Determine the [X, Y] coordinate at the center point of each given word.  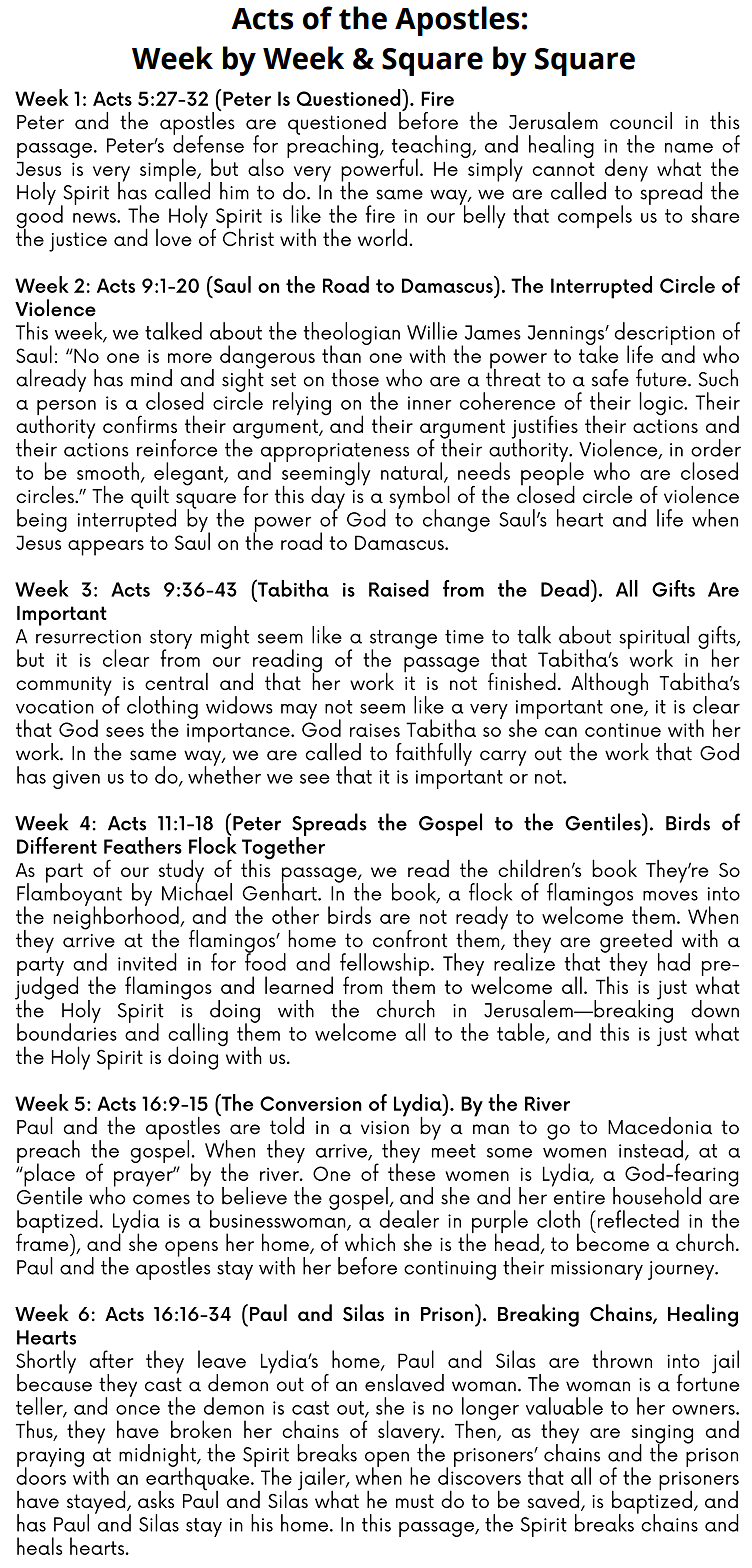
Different [57, 845]
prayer [144, 1178]
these [411, 1171]
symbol [419, 498]
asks [156, 1499]
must [415, 1501]
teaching [432, 148]
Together [283, 848]
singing [662, 1435]
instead [651, 1149]
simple [169, 171]
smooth [108, 471]
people [552, 474]
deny [626, 171]
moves [670, 896]
